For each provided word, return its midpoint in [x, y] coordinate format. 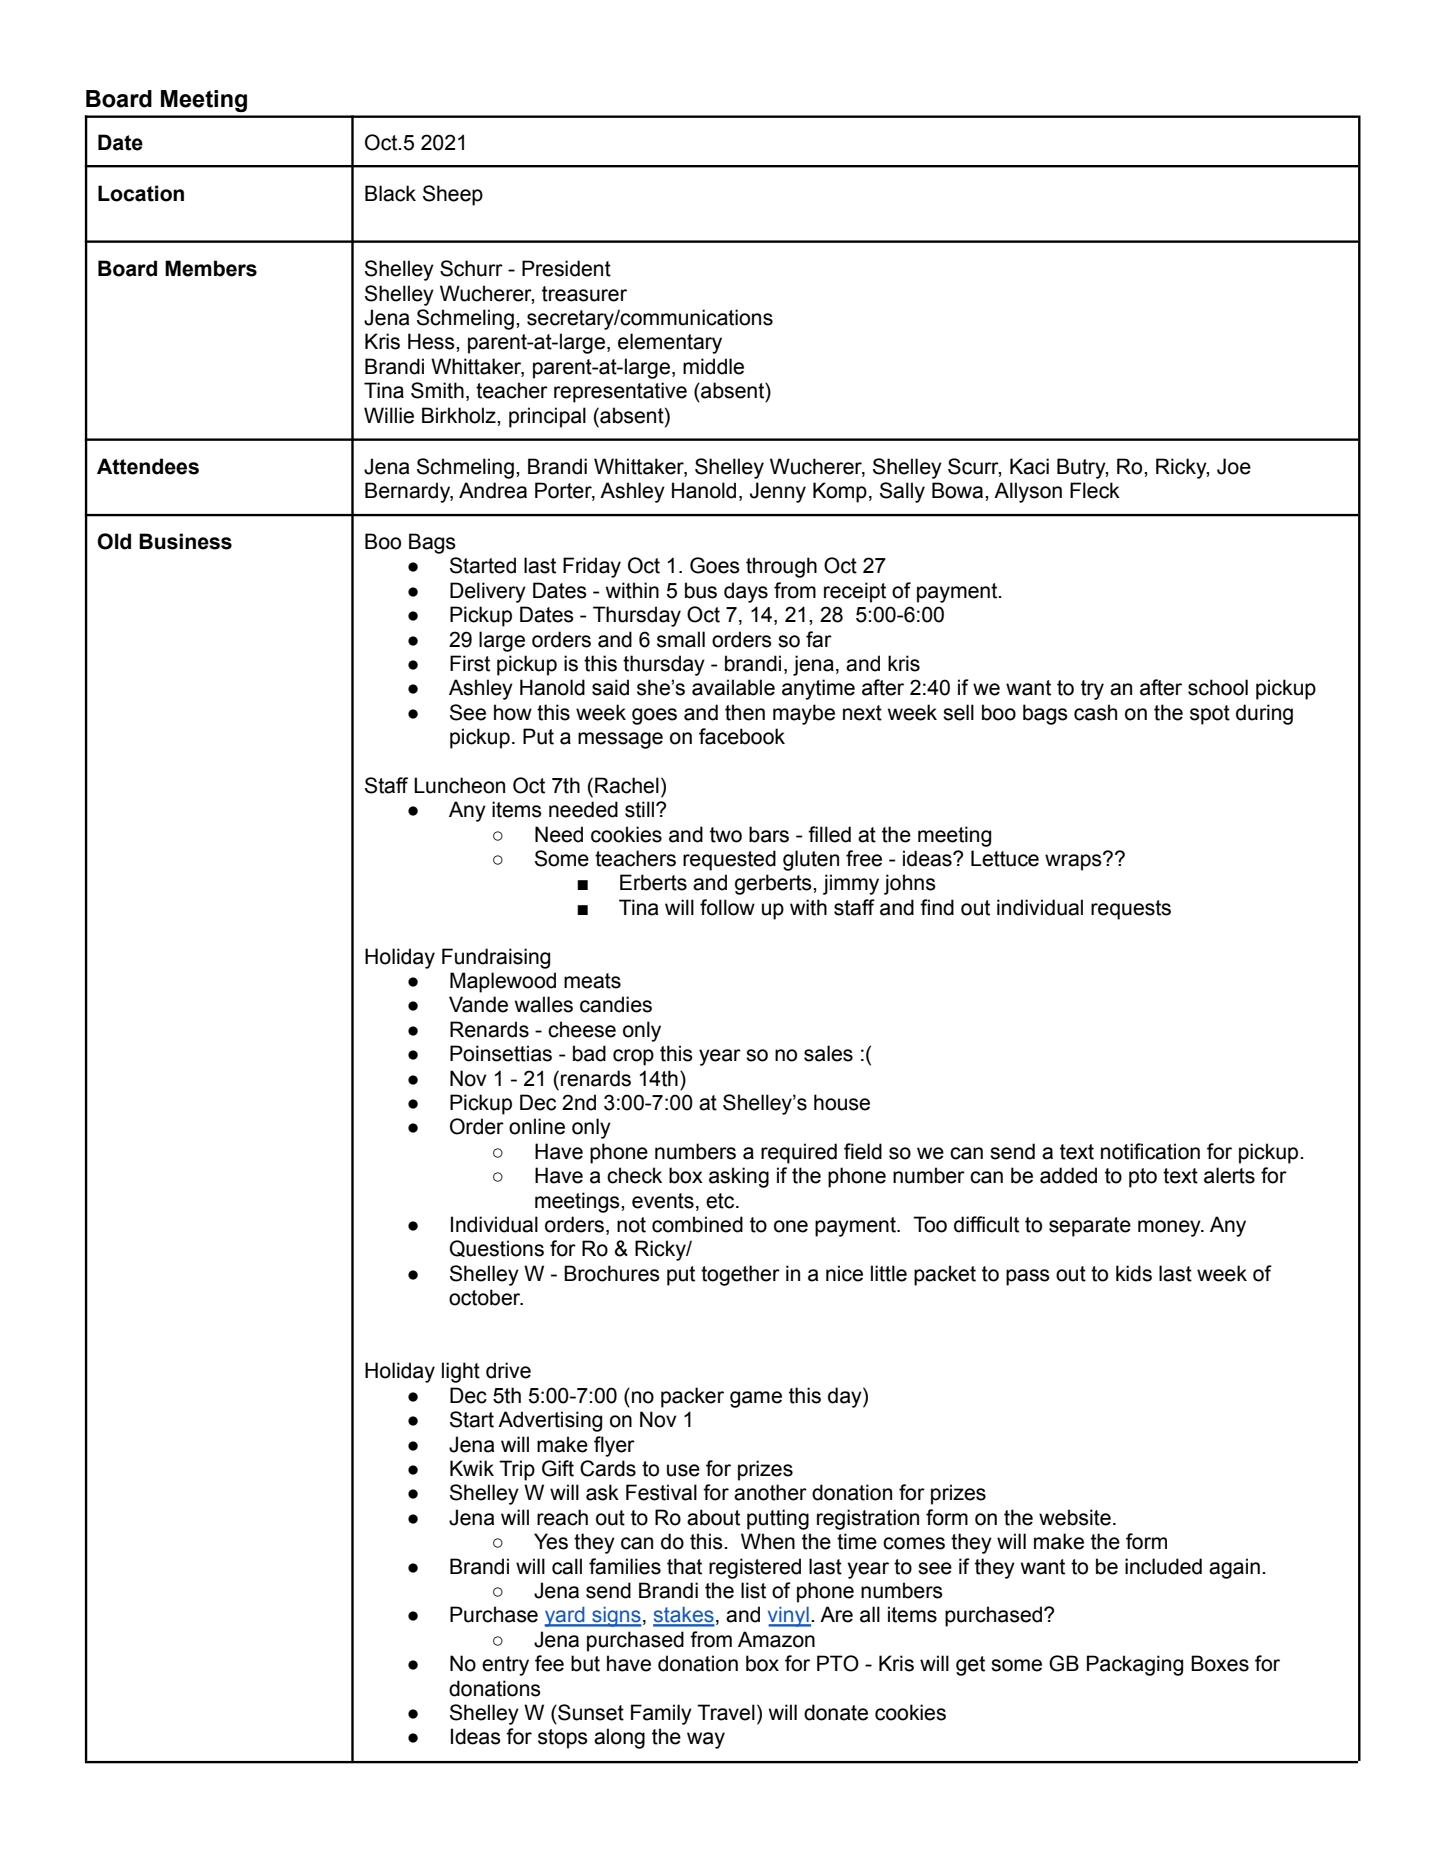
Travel [726, 1712]
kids [1134, 1273]
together [740, 1275]
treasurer [584, 294]
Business [185, 541]
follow [727, 907]
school [1218, 687]
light [461, 1372]
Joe [1234, 466]
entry [505, 1666]
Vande [478, 1004]
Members [211, 268]
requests [1131, 910]
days [746, 592]
